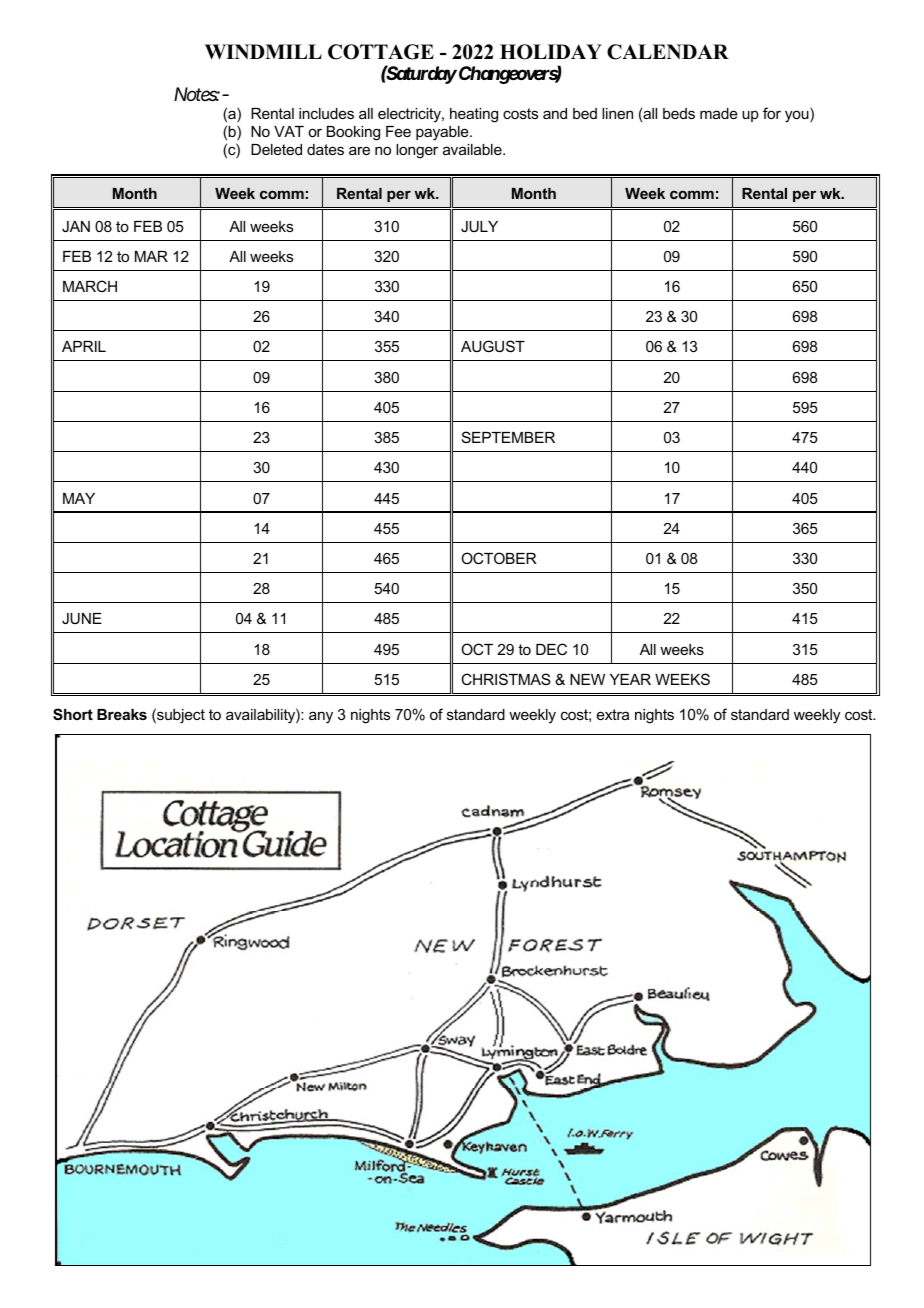  What do you see at coordinates (508, 437) in the image?
I see `SEPTEMBER` at bounding box center [508, 437].
